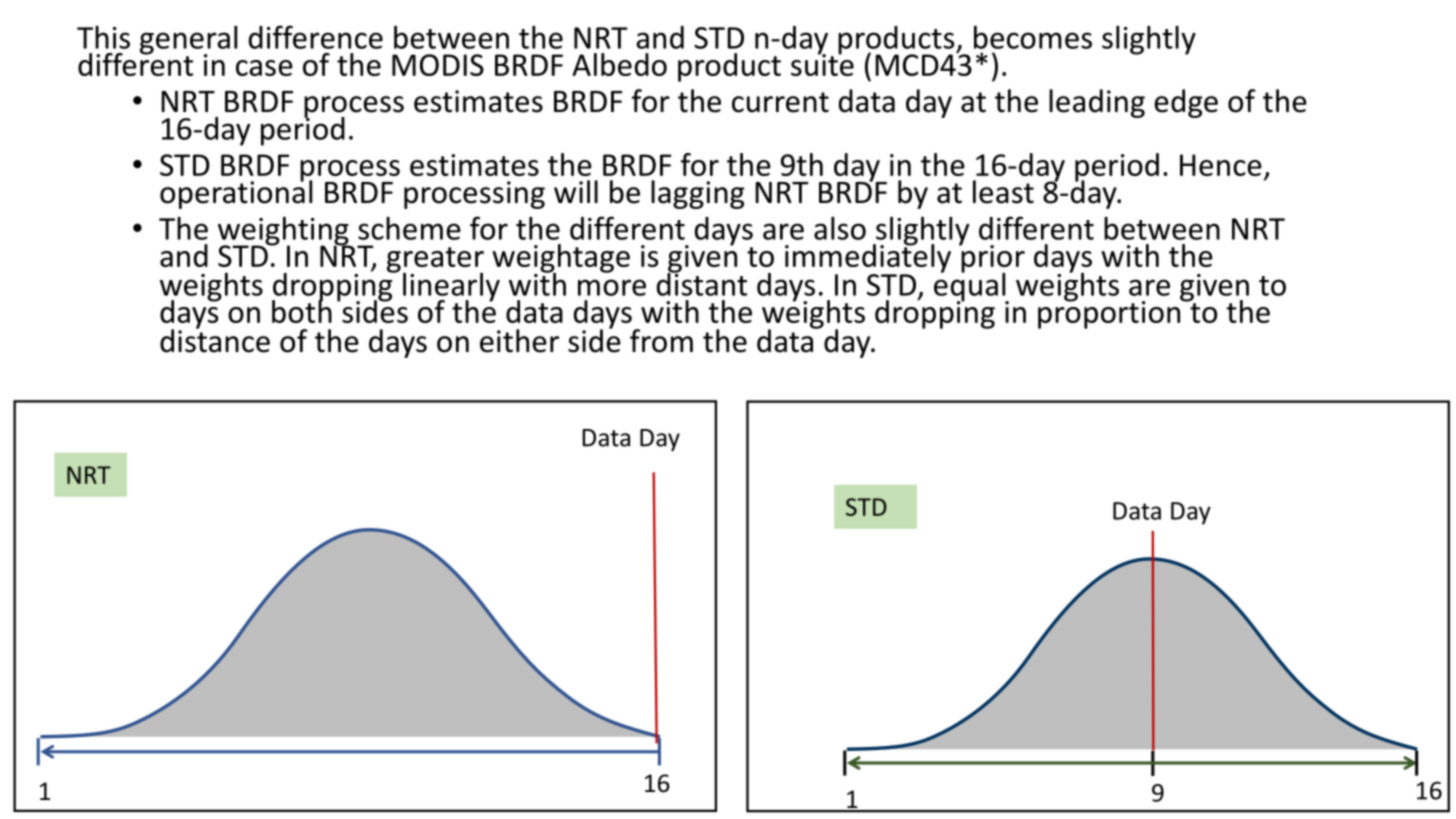  What do you see at coordinates (1110, 314) in the screenshot?
I see `proportion` at bounding box center [1110, 314].
